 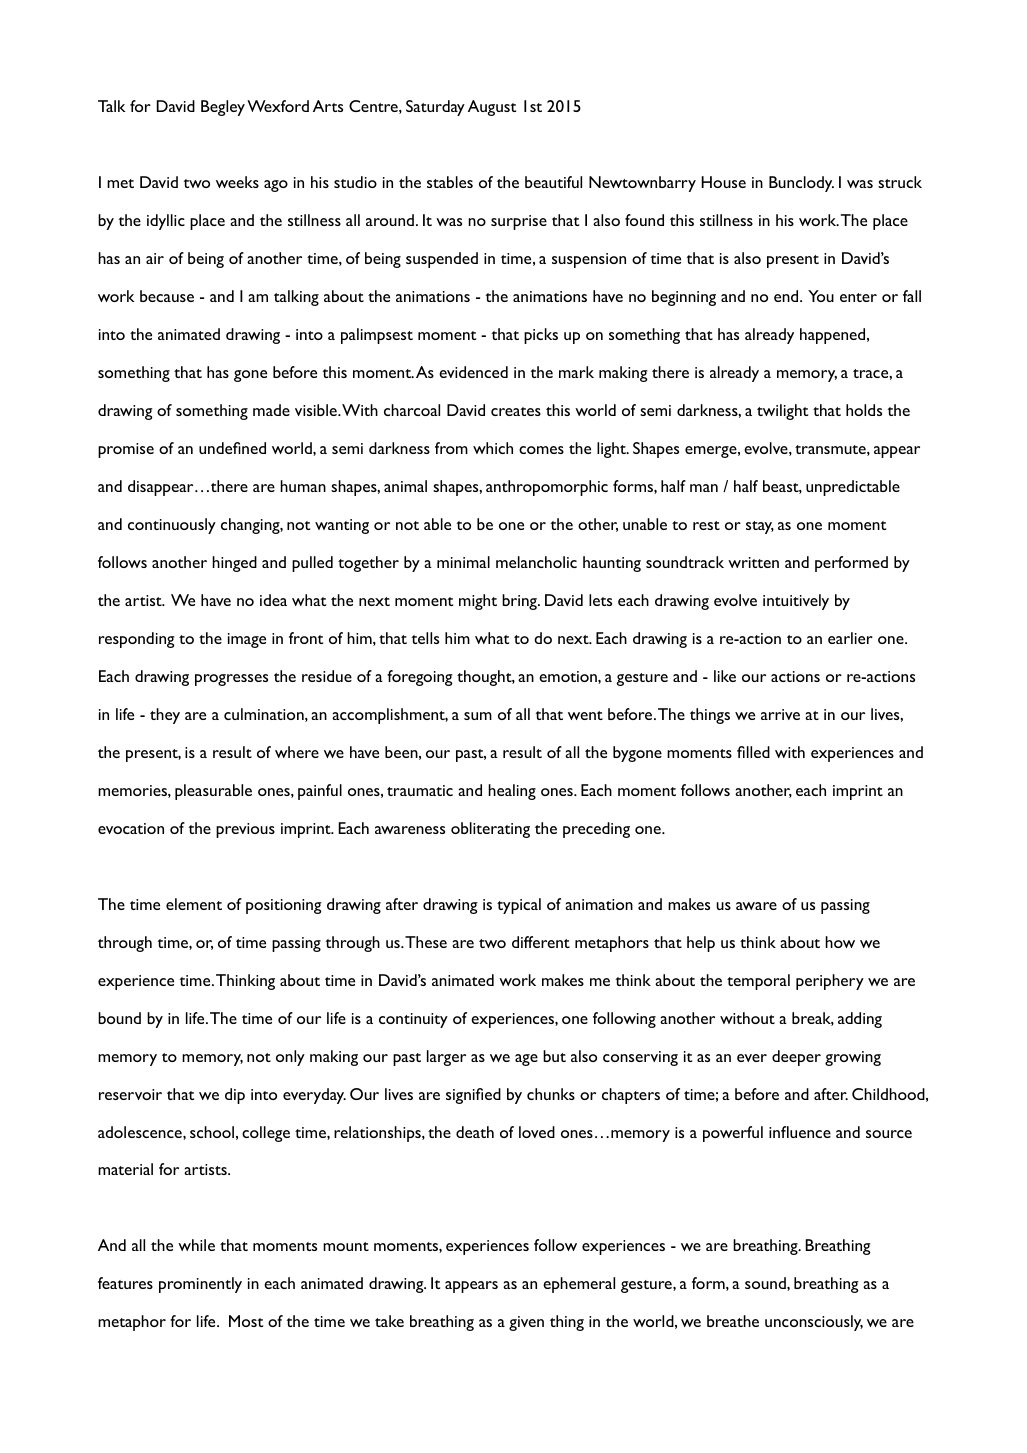 What do you see at coordinates (541, 942) in the document?
I see `different` at bounding box center [541, 942].
